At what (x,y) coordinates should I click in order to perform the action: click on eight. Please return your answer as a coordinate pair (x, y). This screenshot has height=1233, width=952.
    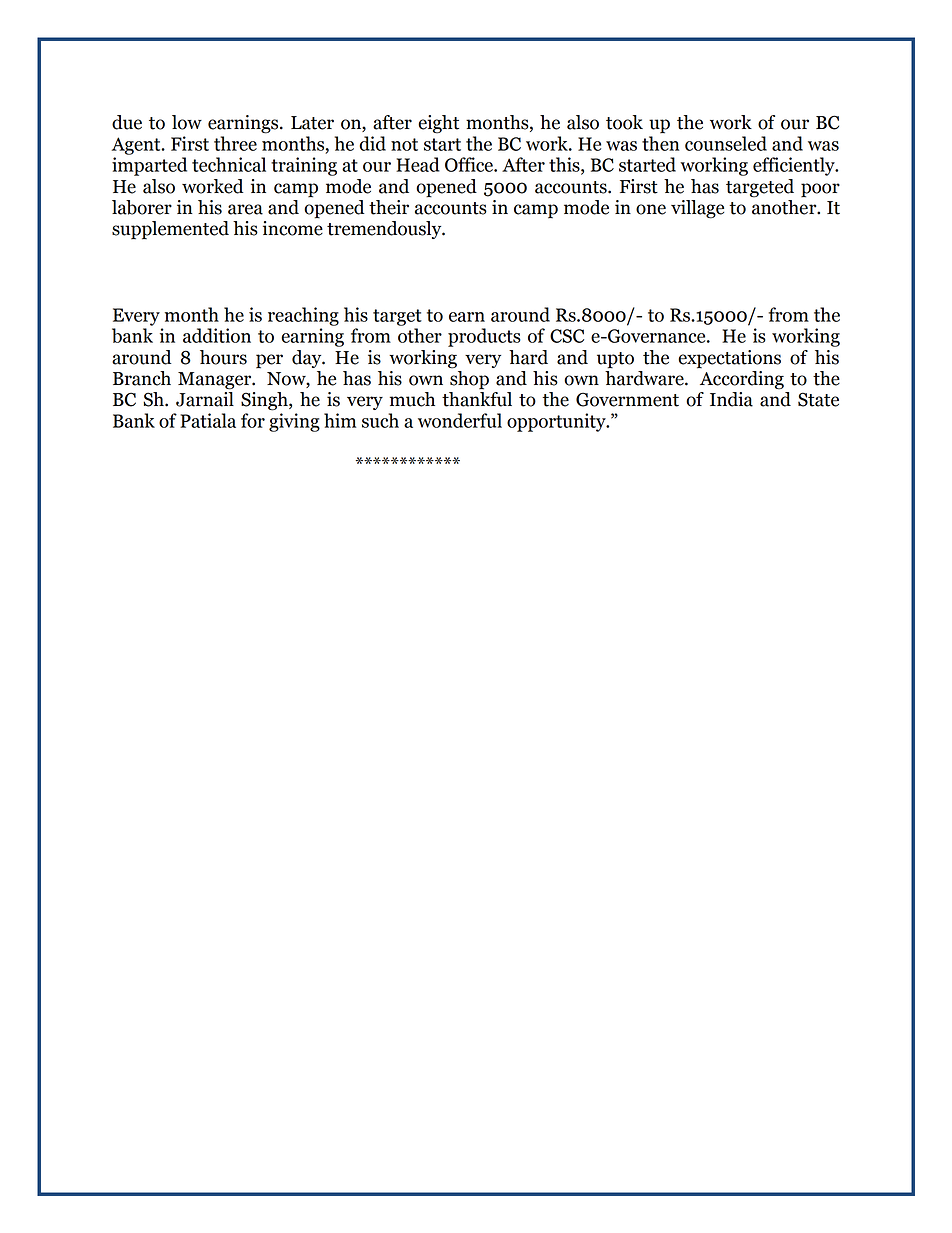
    Looking at the image, I should click on (438, 124).
